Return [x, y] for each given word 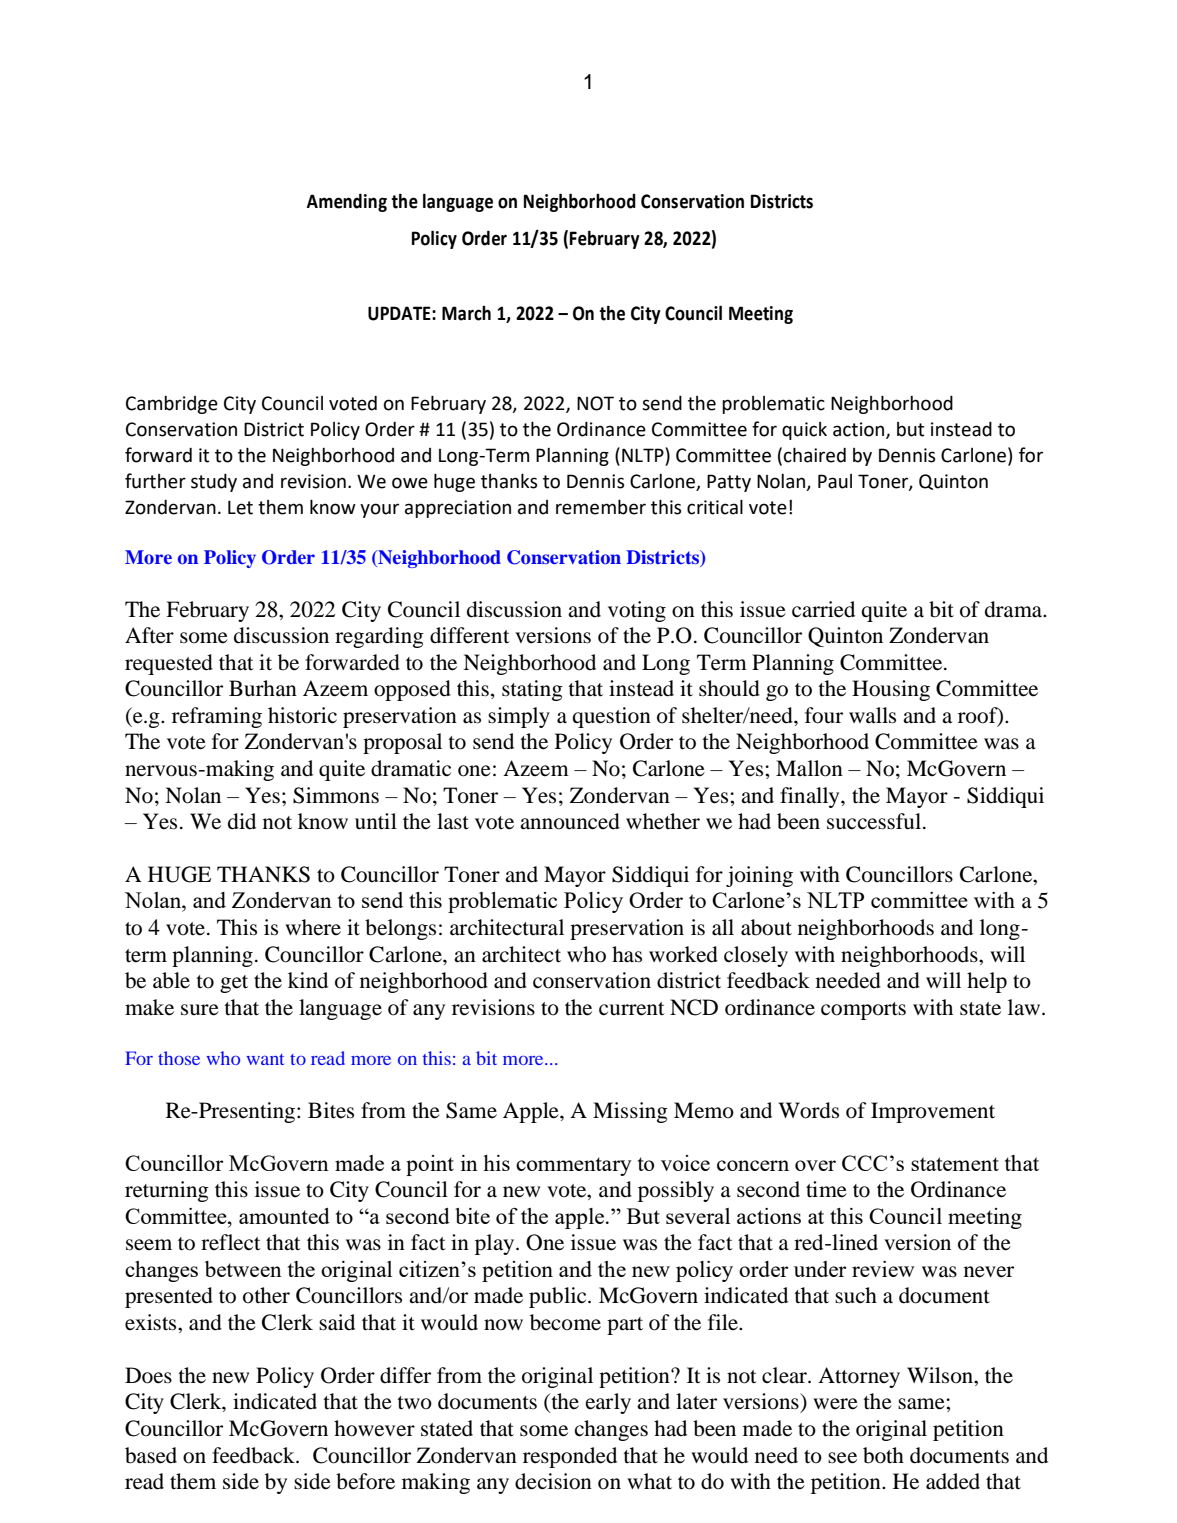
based [151, 1455]
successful [875, 821]
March [466, 313]
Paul [835, 481]
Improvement [933, 1112]
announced [570, 821]
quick [804, 431]
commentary [574, 1166]
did [242, 821]
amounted [284, 1216]
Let [240, 507]
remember [601, 507]
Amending [347, 202]
